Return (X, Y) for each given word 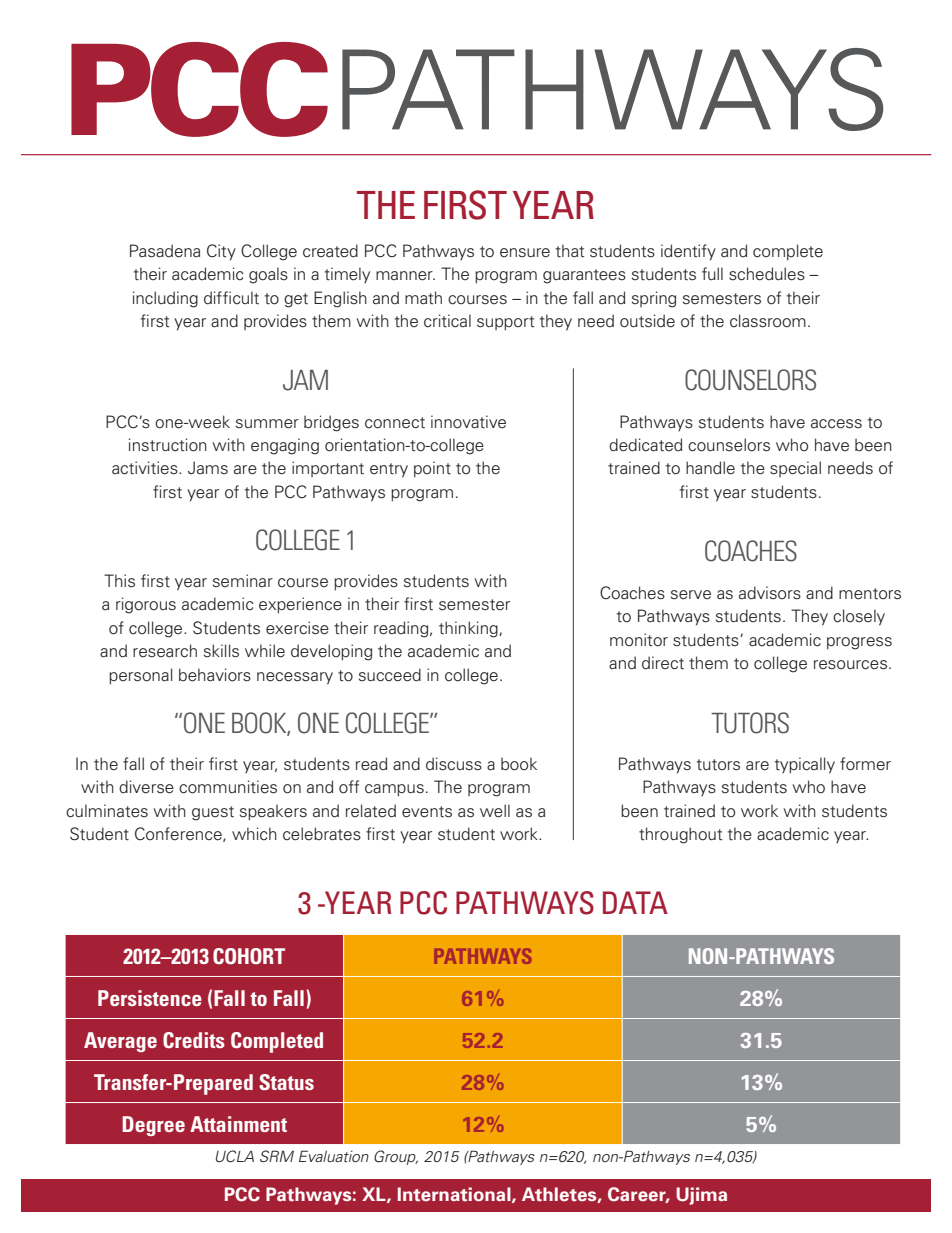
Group (396, 1157)
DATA (635, 902)
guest (213, 813)
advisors (770, 593)
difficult (231, 298)
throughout (681, 835)
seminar (243, 580)
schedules (767, 274)
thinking (469, 629)
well (495, 811)
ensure (525, 253)
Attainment (238, 1124)
